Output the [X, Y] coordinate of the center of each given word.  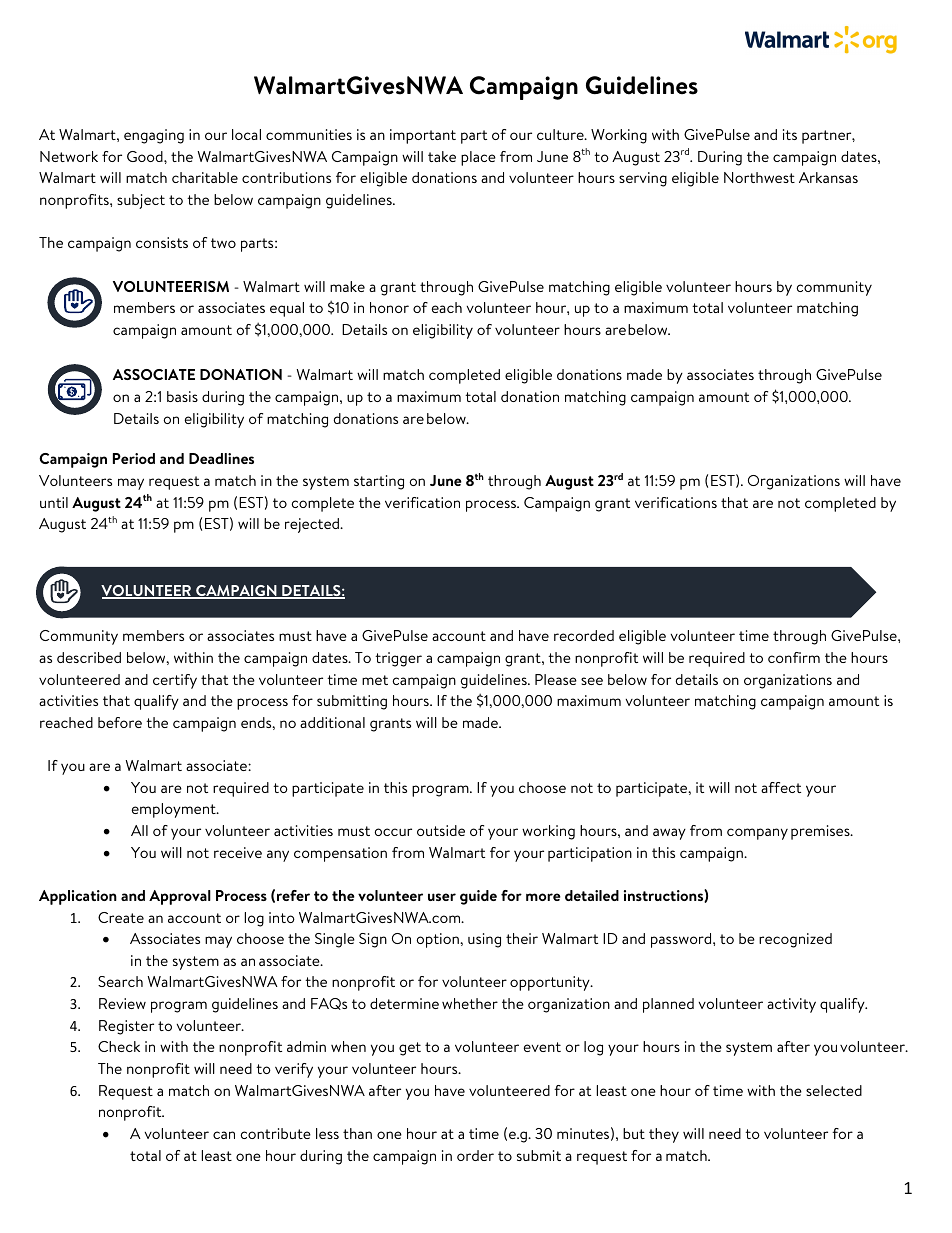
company [757, 834]
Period [134, 458]
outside [441, 830]
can [224, 1135]
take [442, 156]
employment [174, 810]
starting [379, 482]
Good [146, 156]
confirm [794, 657]
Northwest [759, 177]
